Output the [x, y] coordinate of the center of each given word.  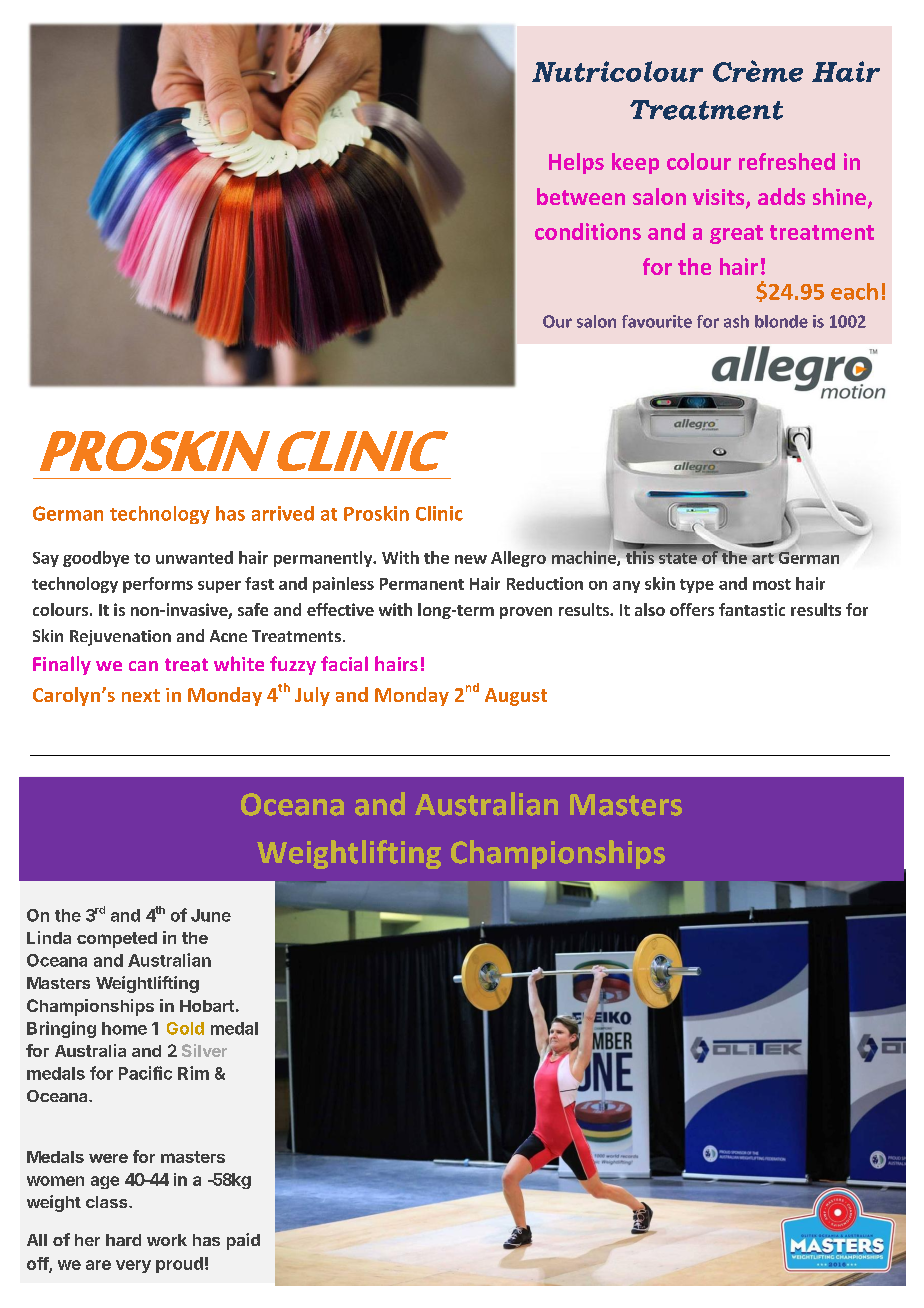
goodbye [96, 559]
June [211, 915]
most [772, 584]
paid [243, 1241]
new [471, 559]
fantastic [752, 609]
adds [781, 196]
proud [179, 1265]
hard [123, 1240]
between [581, 196]
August [516, 697]
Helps [576, 163]
